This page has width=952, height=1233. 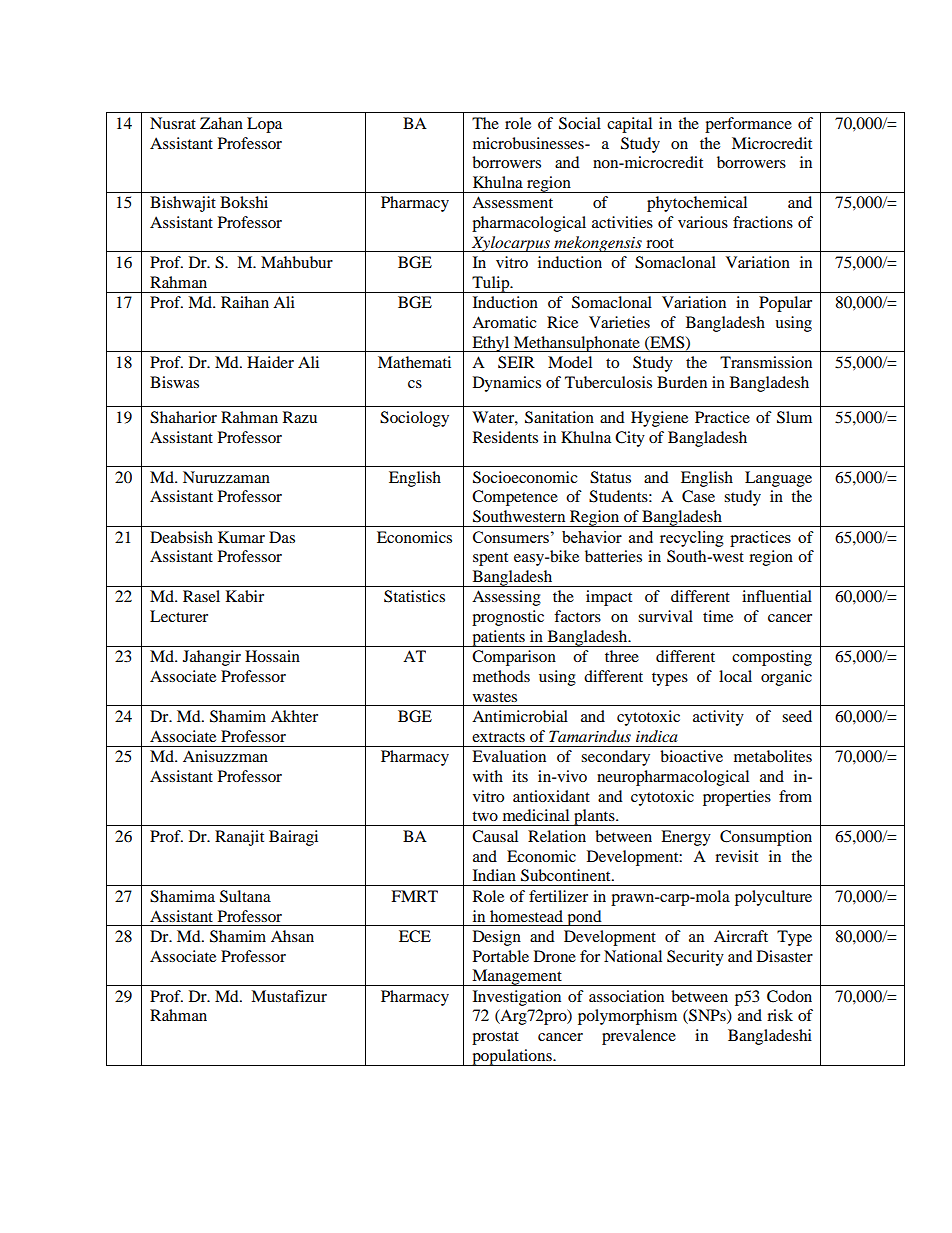 What do you see at coordinates (498, 737) in the page?
I see `extracts` at bounding box center [498, 737].
